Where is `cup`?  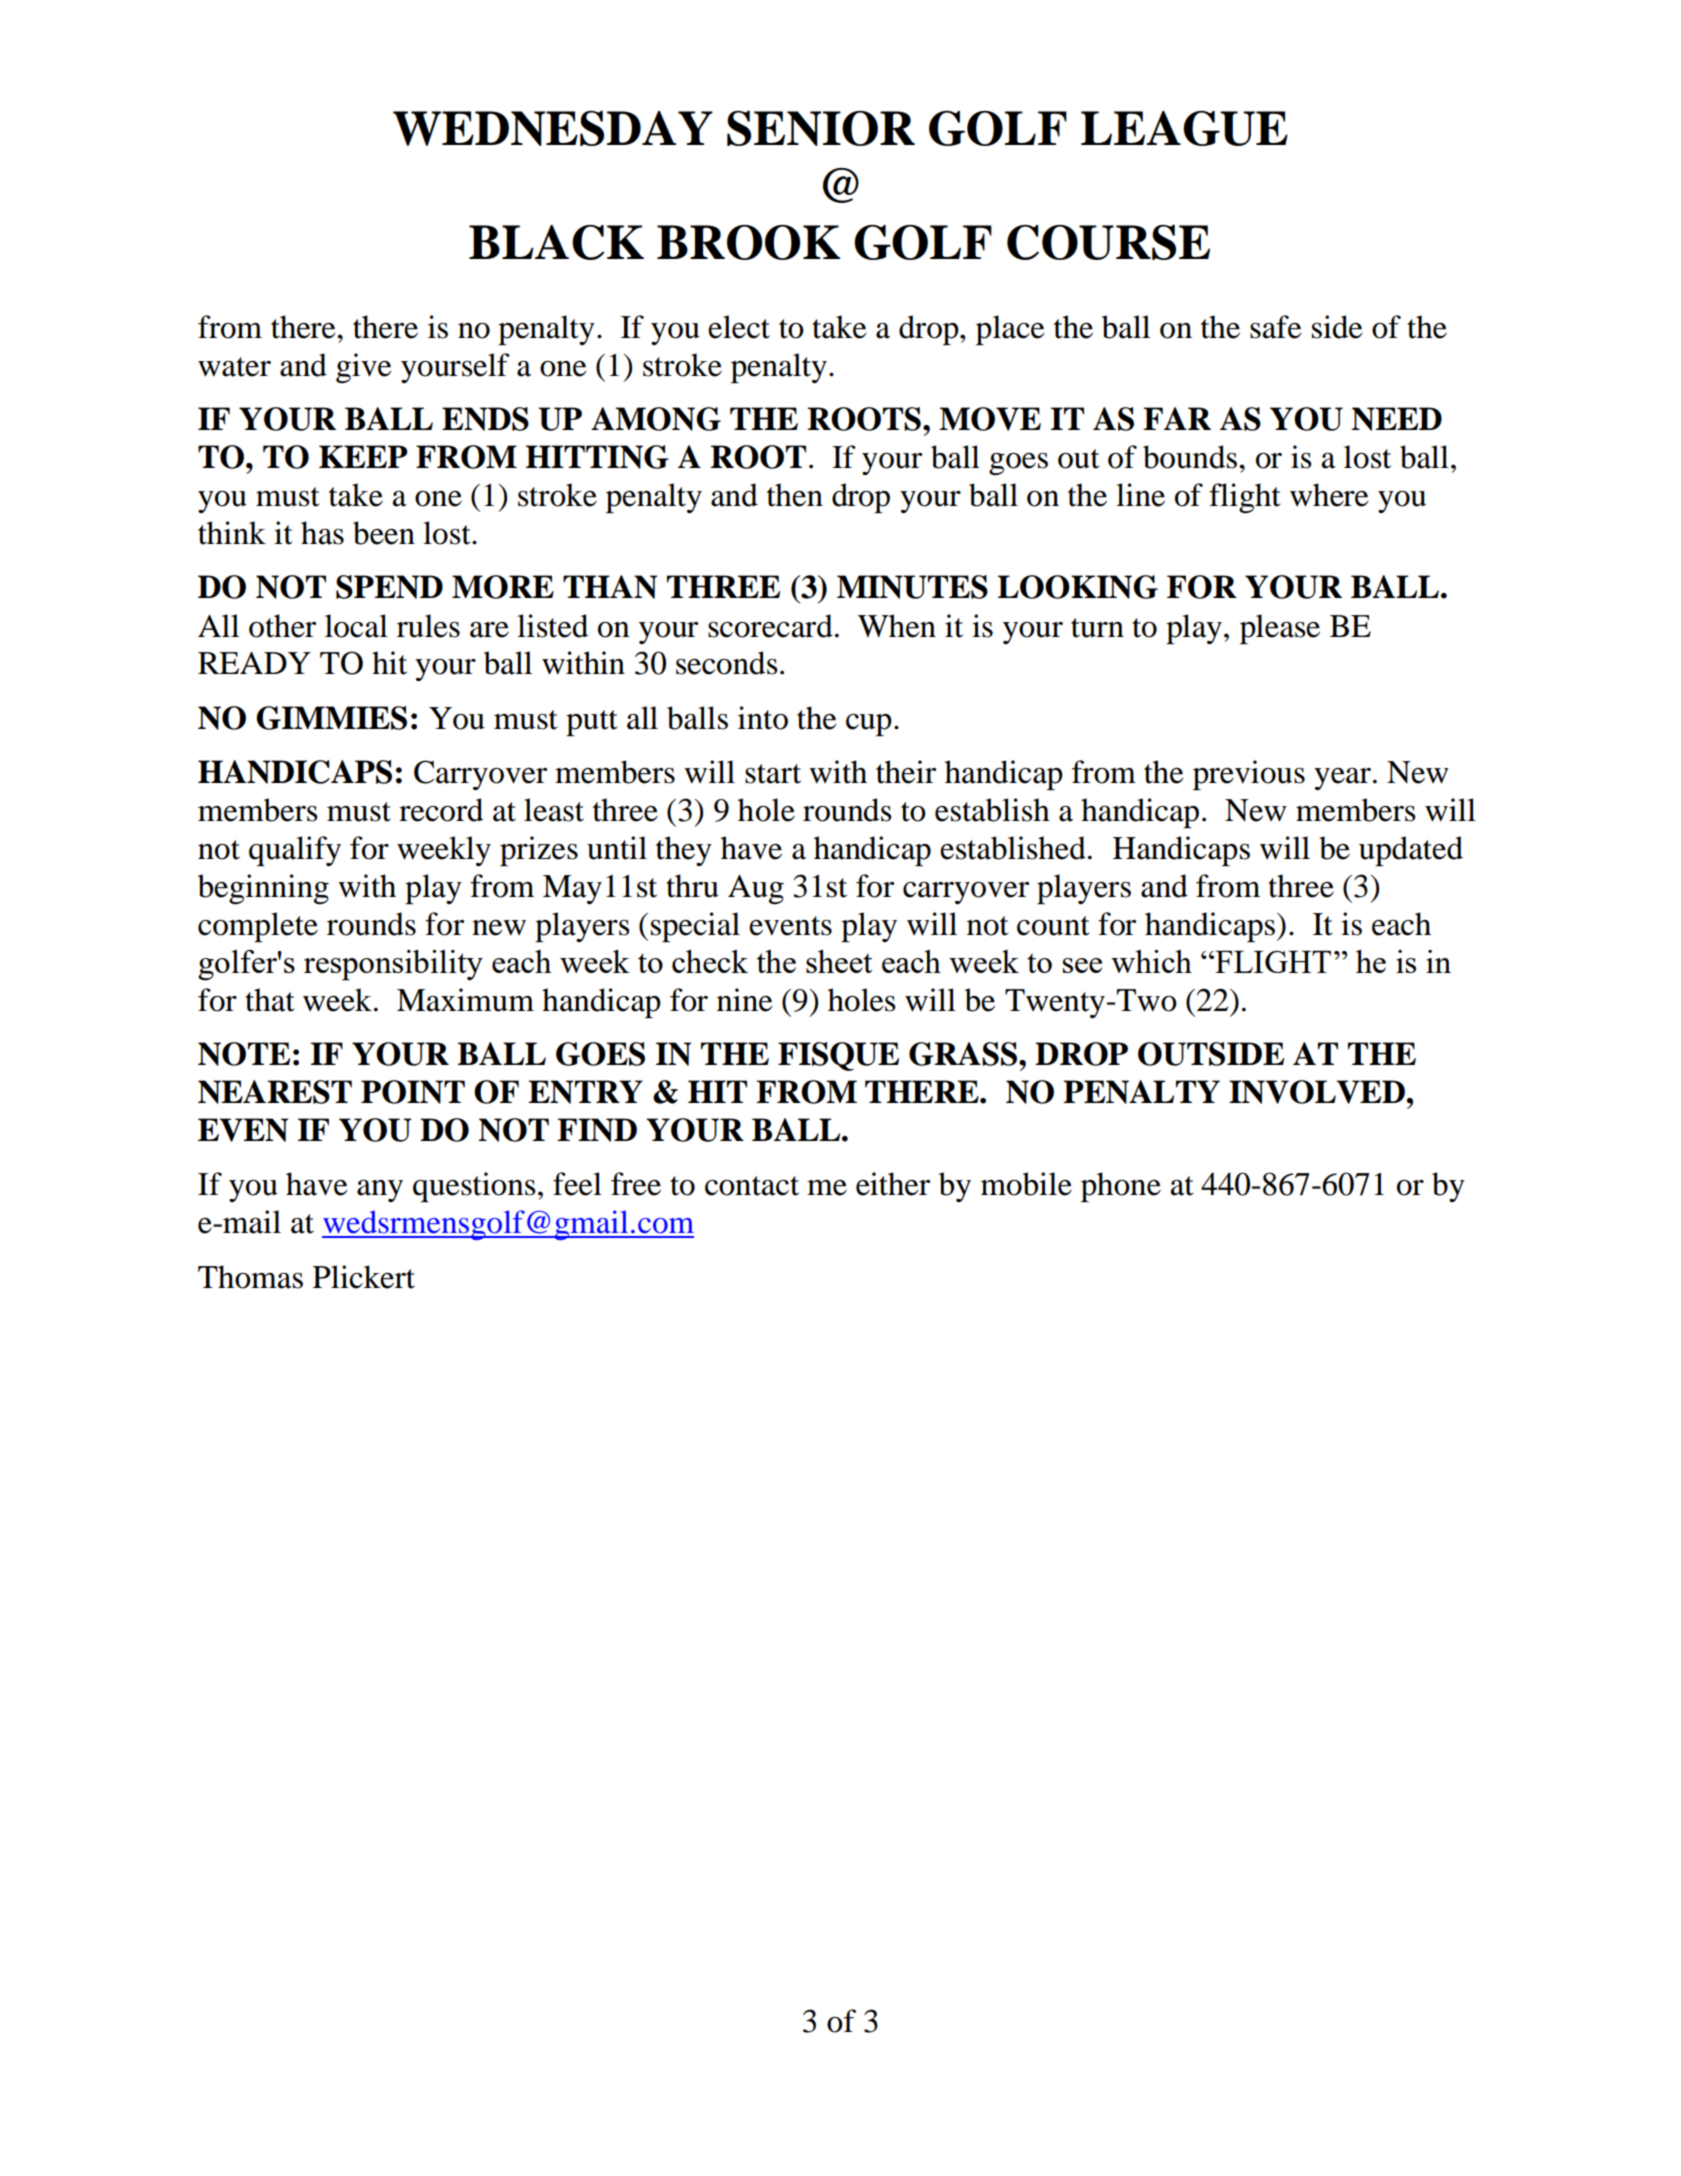
cup is located at coordinates (869, 725).
